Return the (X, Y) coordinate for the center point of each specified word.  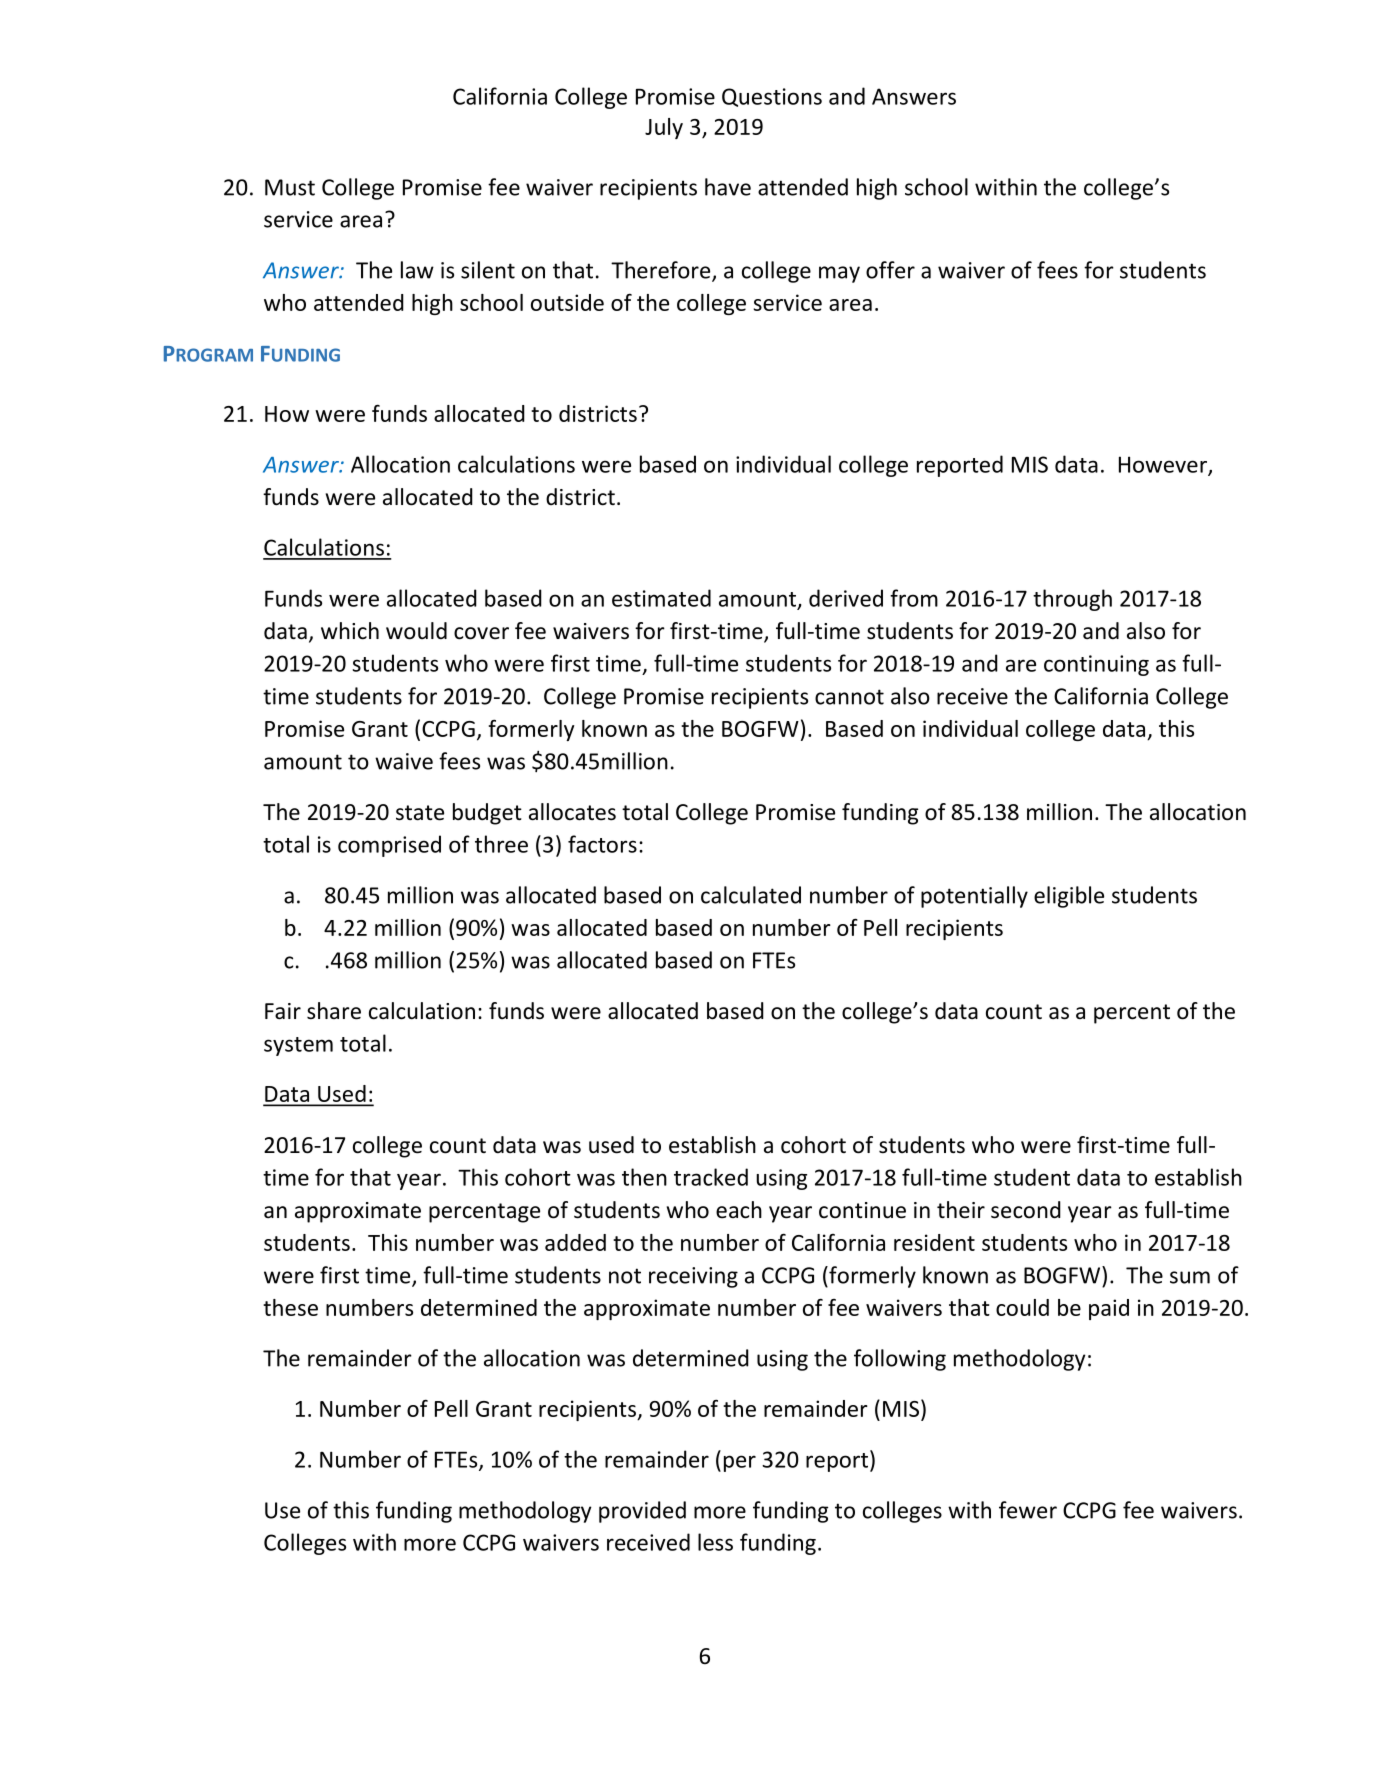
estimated (661, 598)
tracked (711, 1177)
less (715, 1542)
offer (890, 270)
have (728, 187)
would (416, 631)
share (334, 1011)
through (1072, 600)
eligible (1069, 897)
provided (642, 1512)
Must (290, 187)
